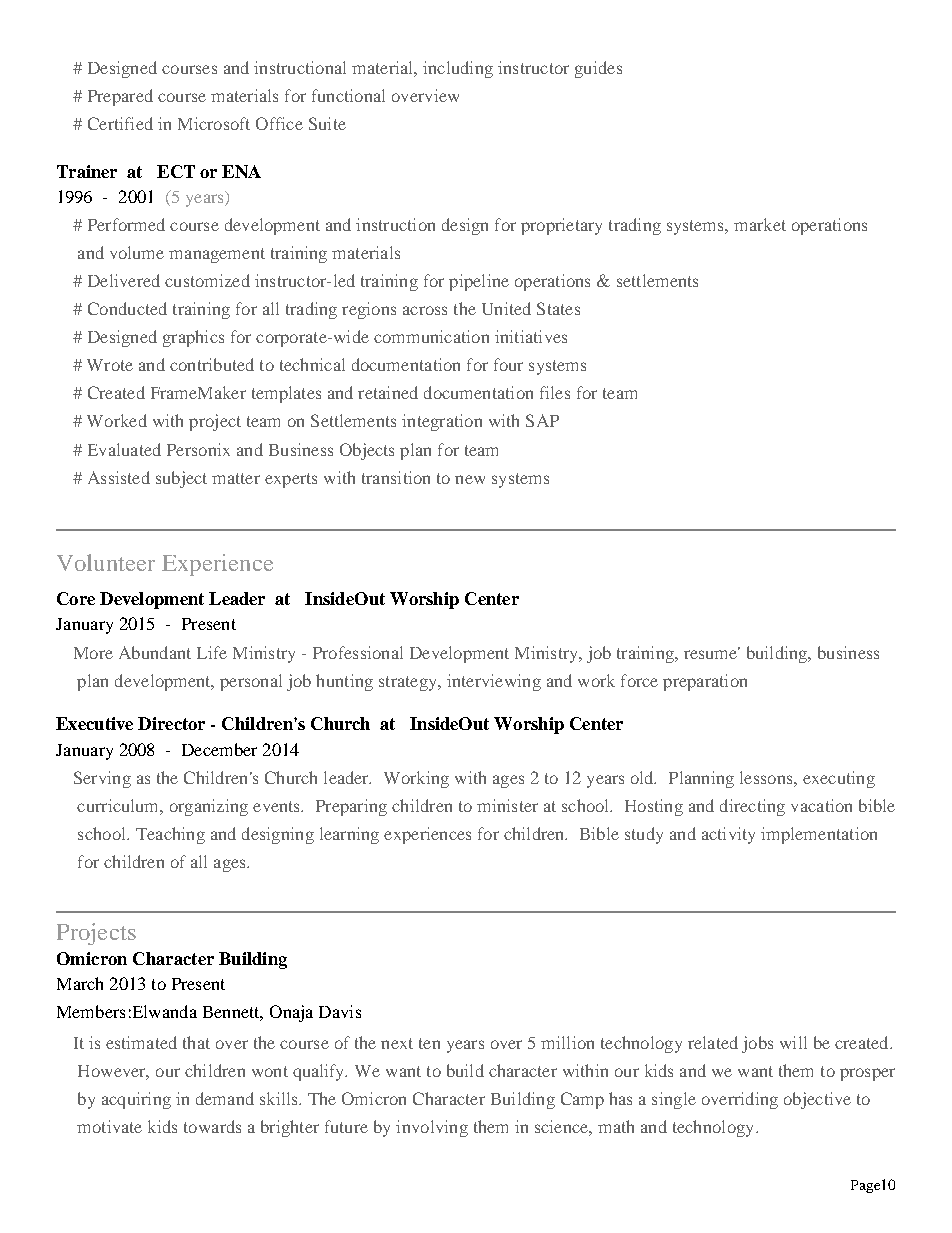 This screenshot has height=1233, width=952. Describe the element at coordinates (494, 682) in the screenshot. I see `interviewing` at that location.
